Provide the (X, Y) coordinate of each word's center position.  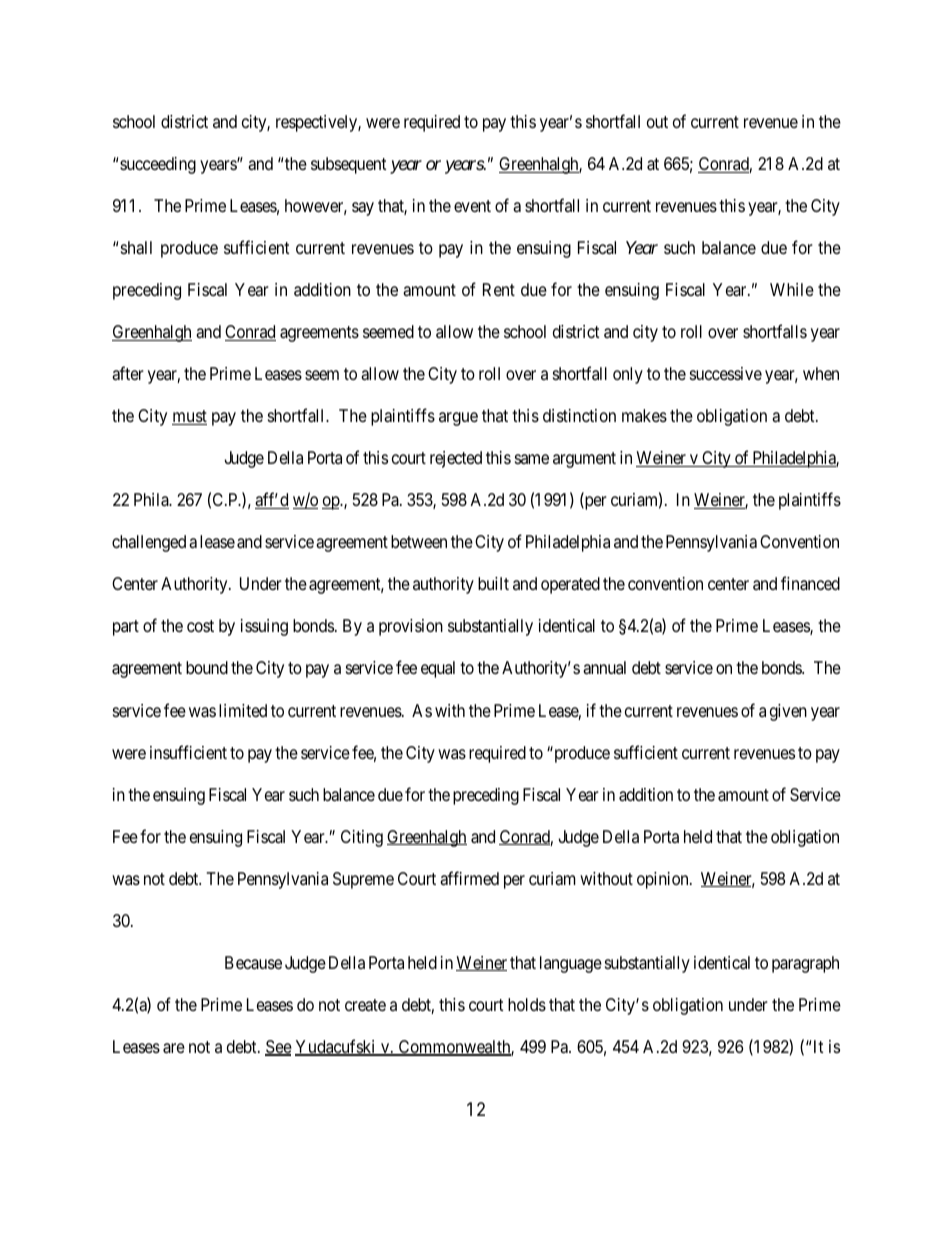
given (788, 712)
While (792, 289)
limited (243, 710)
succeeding (158, 165)
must (189, 417)
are (174, 1048)
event (472, 206)
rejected (456, 459)
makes (644, 415)
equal (438, 669)
